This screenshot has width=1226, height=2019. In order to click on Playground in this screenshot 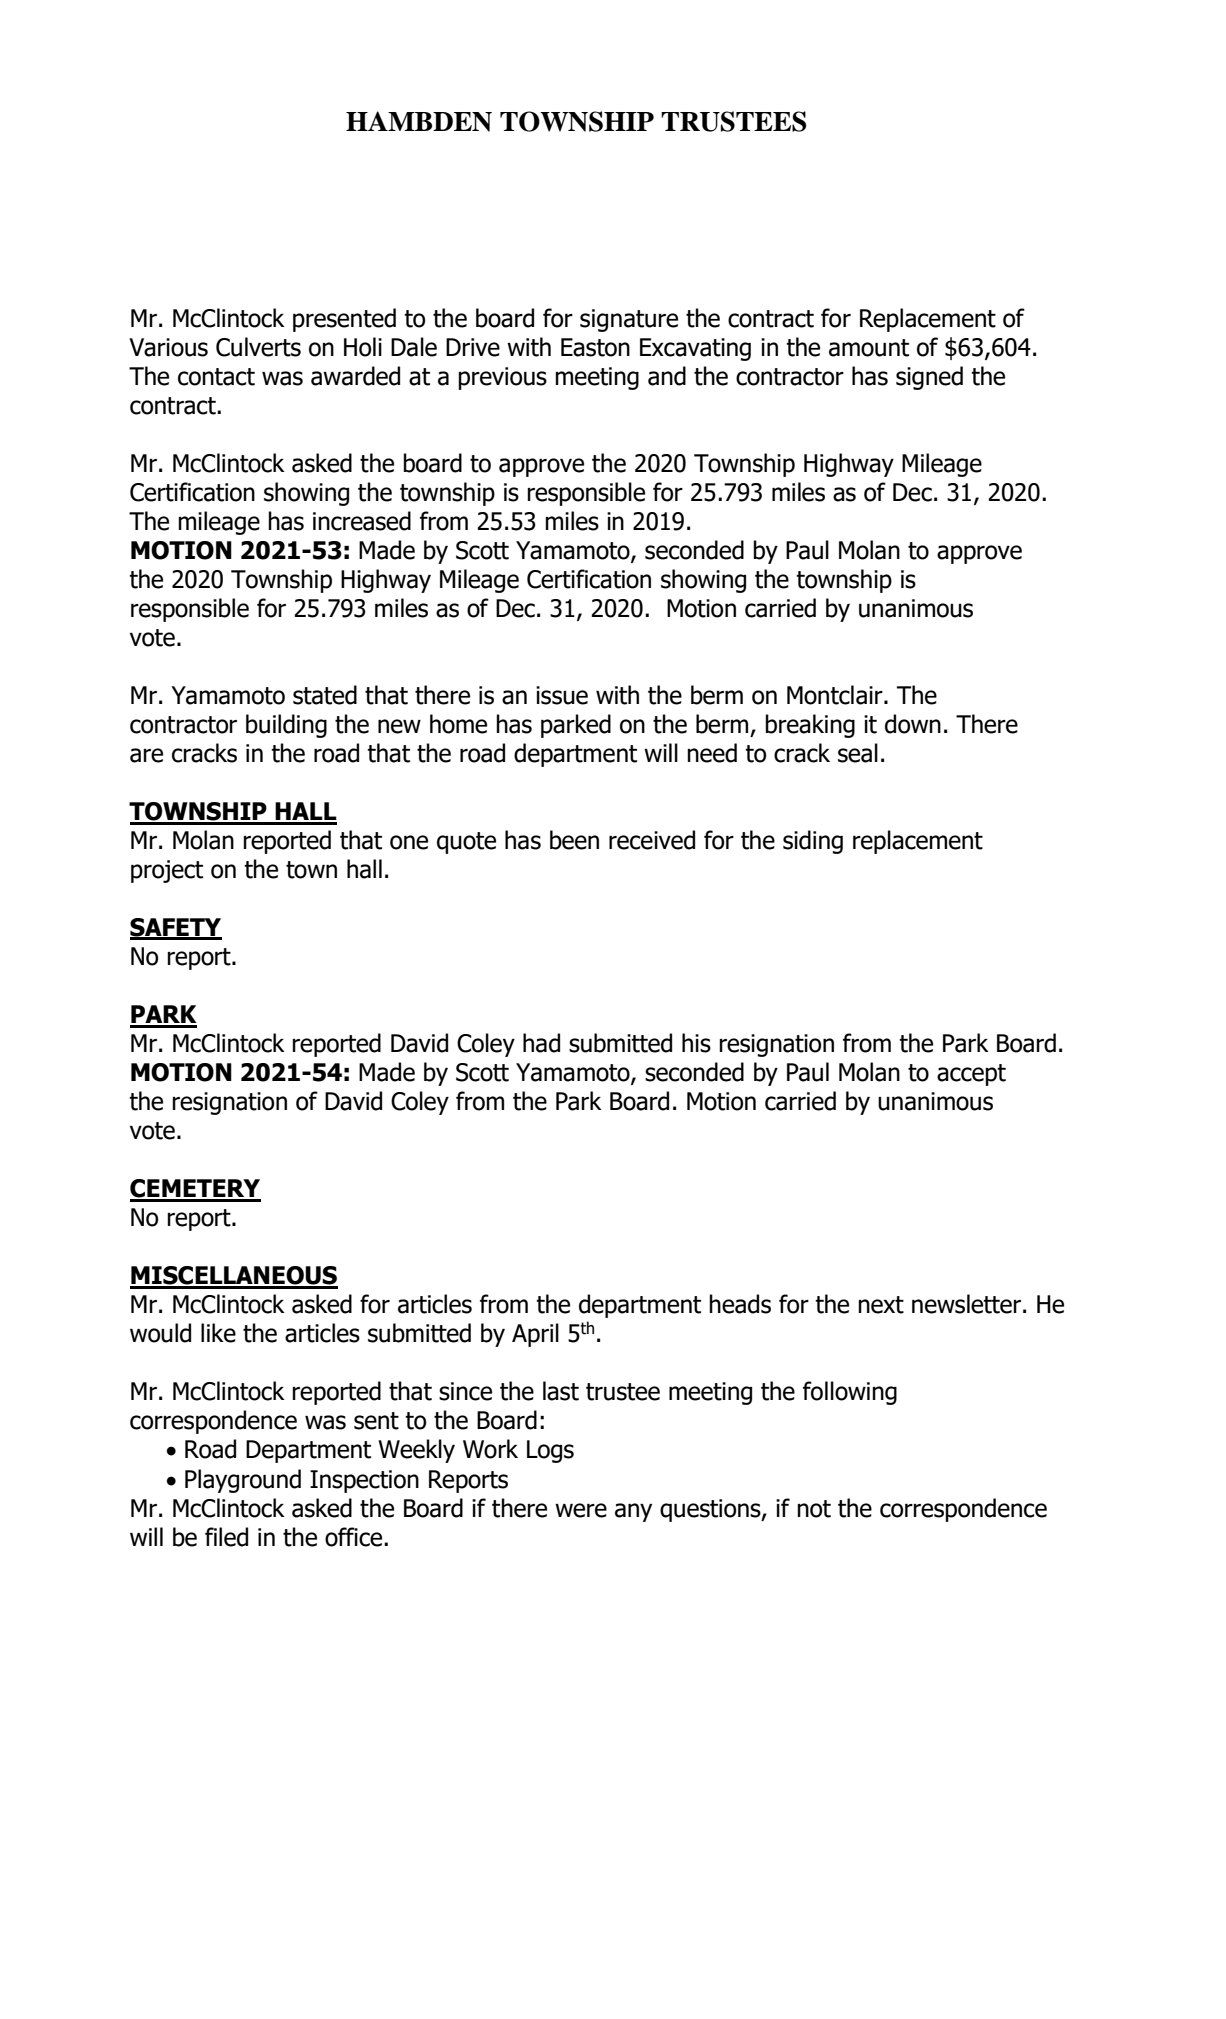, I will do `click(243, 1481)`.
